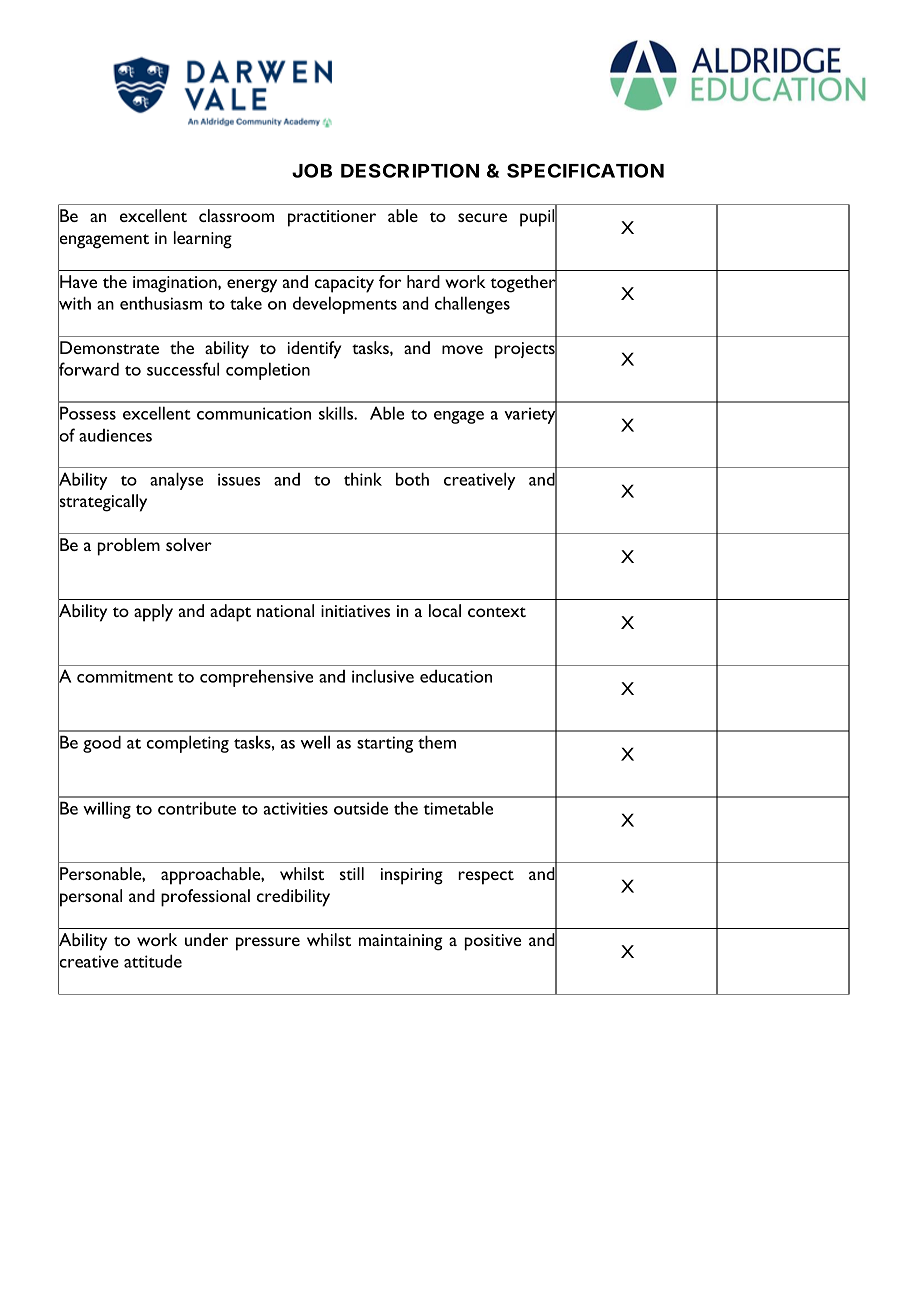 This screenshot has width=924, height=1308. Describe the element at coordinates (153, 961) in the screenshot. I see `attitude` at that location.
